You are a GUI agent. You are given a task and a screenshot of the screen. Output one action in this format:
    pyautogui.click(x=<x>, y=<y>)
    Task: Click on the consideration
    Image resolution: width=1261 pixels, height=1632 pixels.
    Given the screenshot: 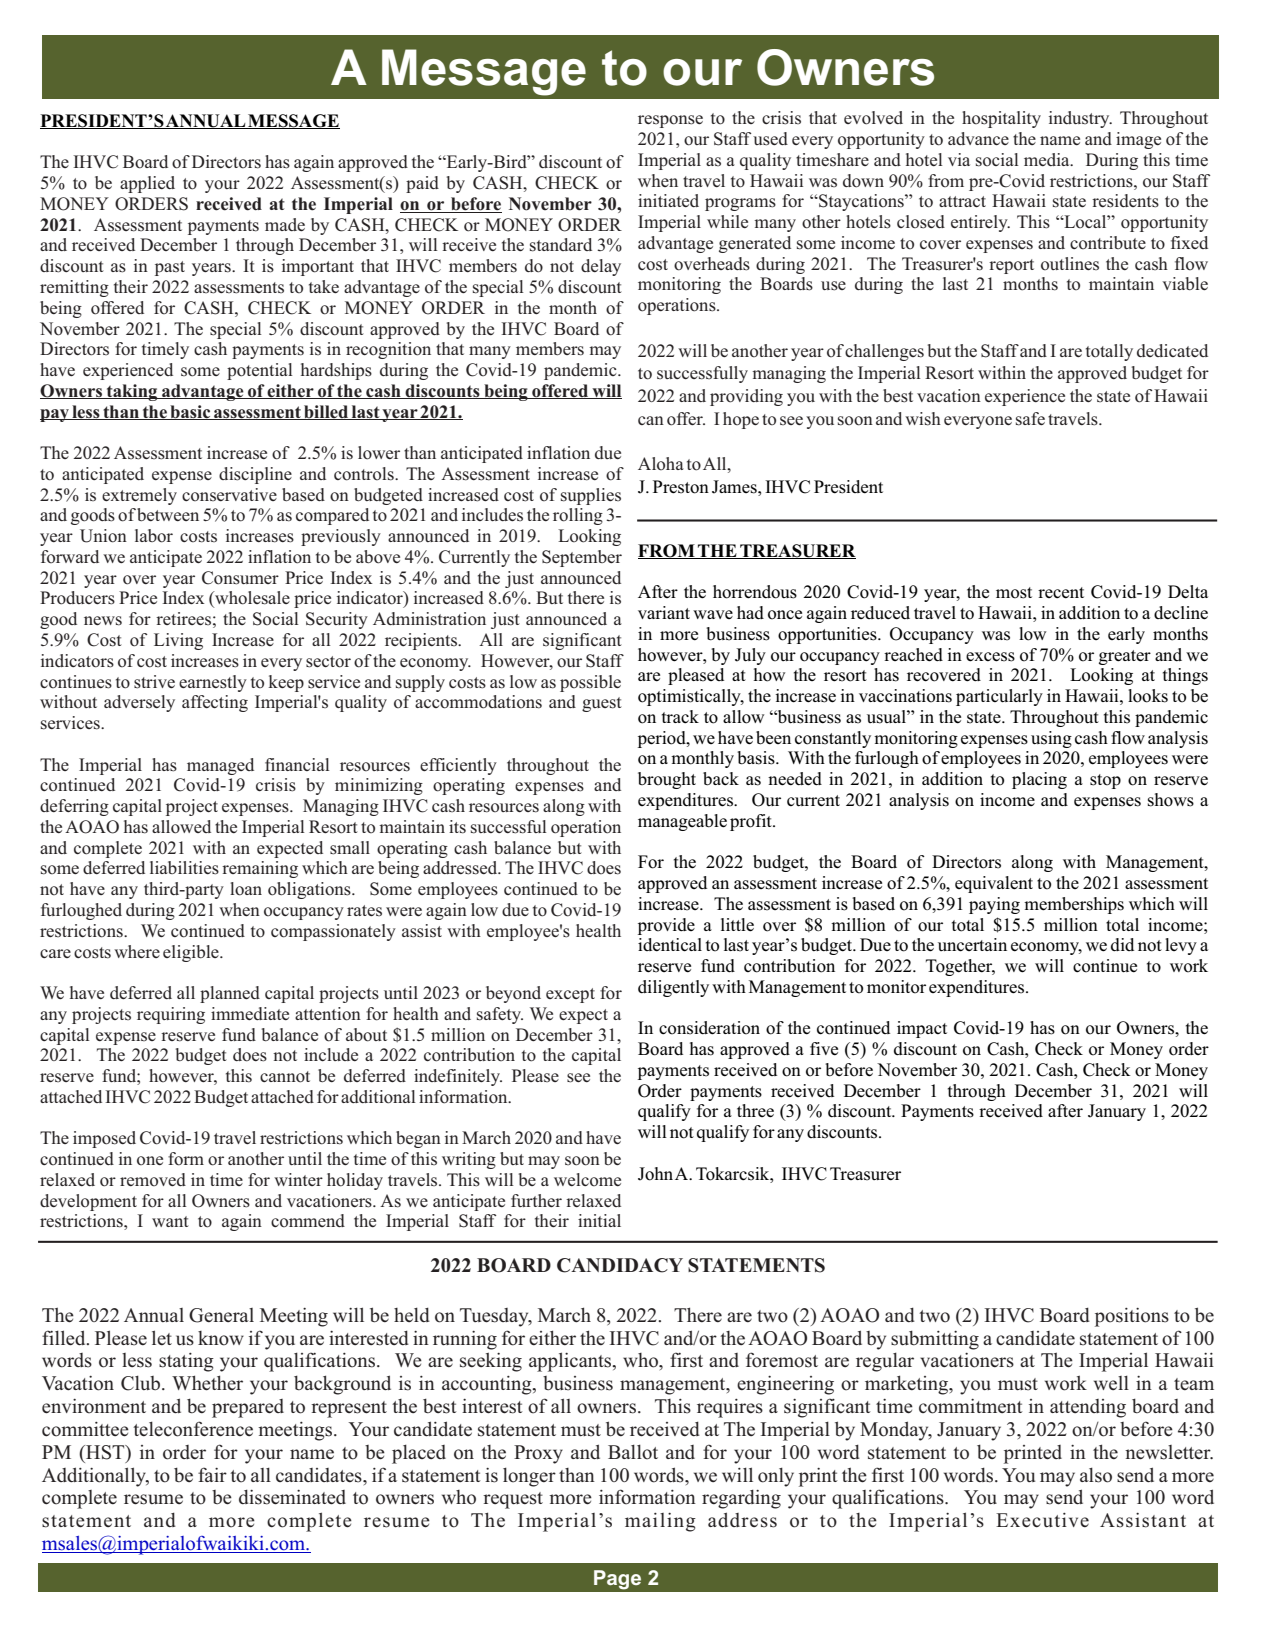 What is the action you would take?
    pyautogui.click(x=709, y=1028)
